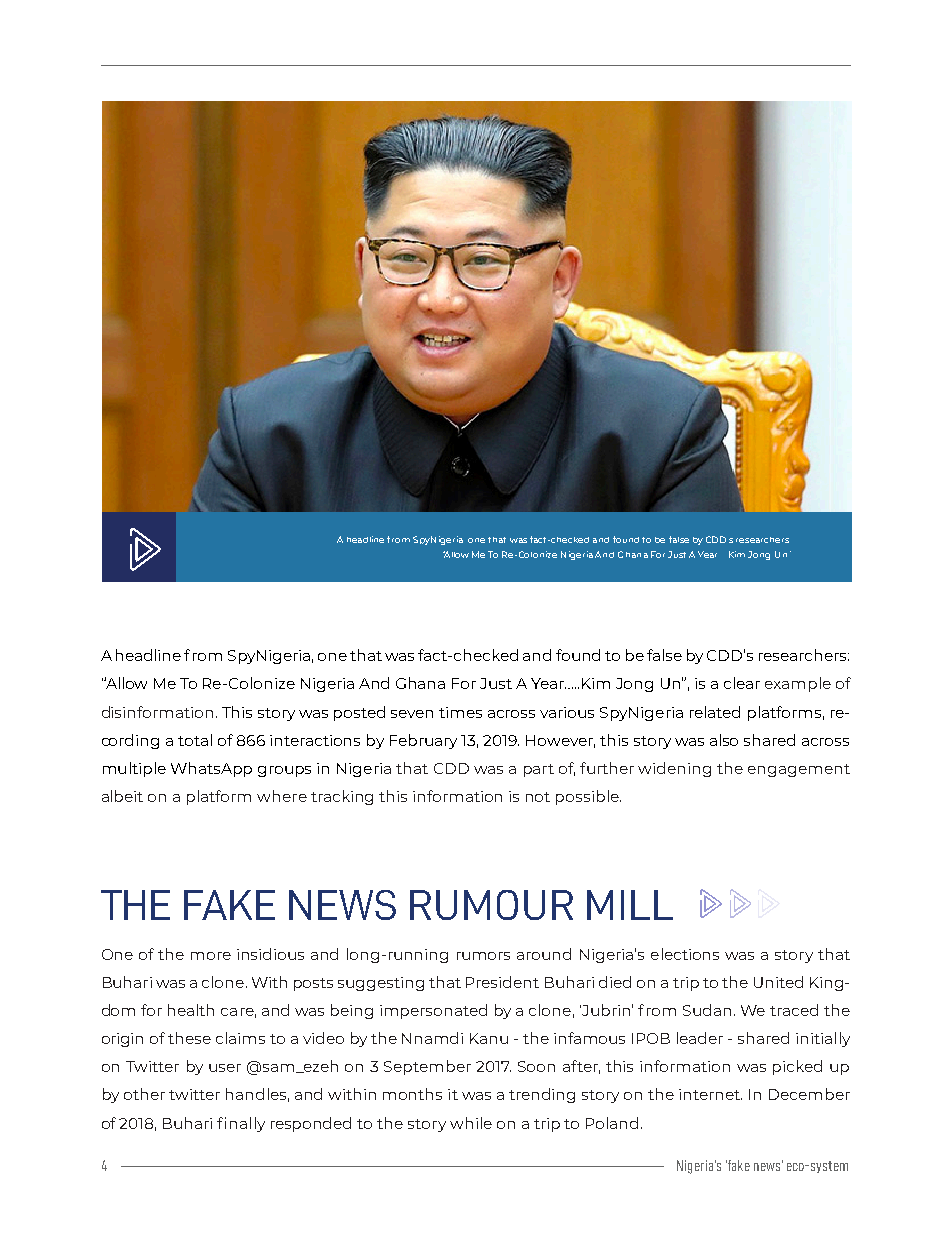 This image has width=952, height=1233. I want to click on internet, so click(710, 1094).
